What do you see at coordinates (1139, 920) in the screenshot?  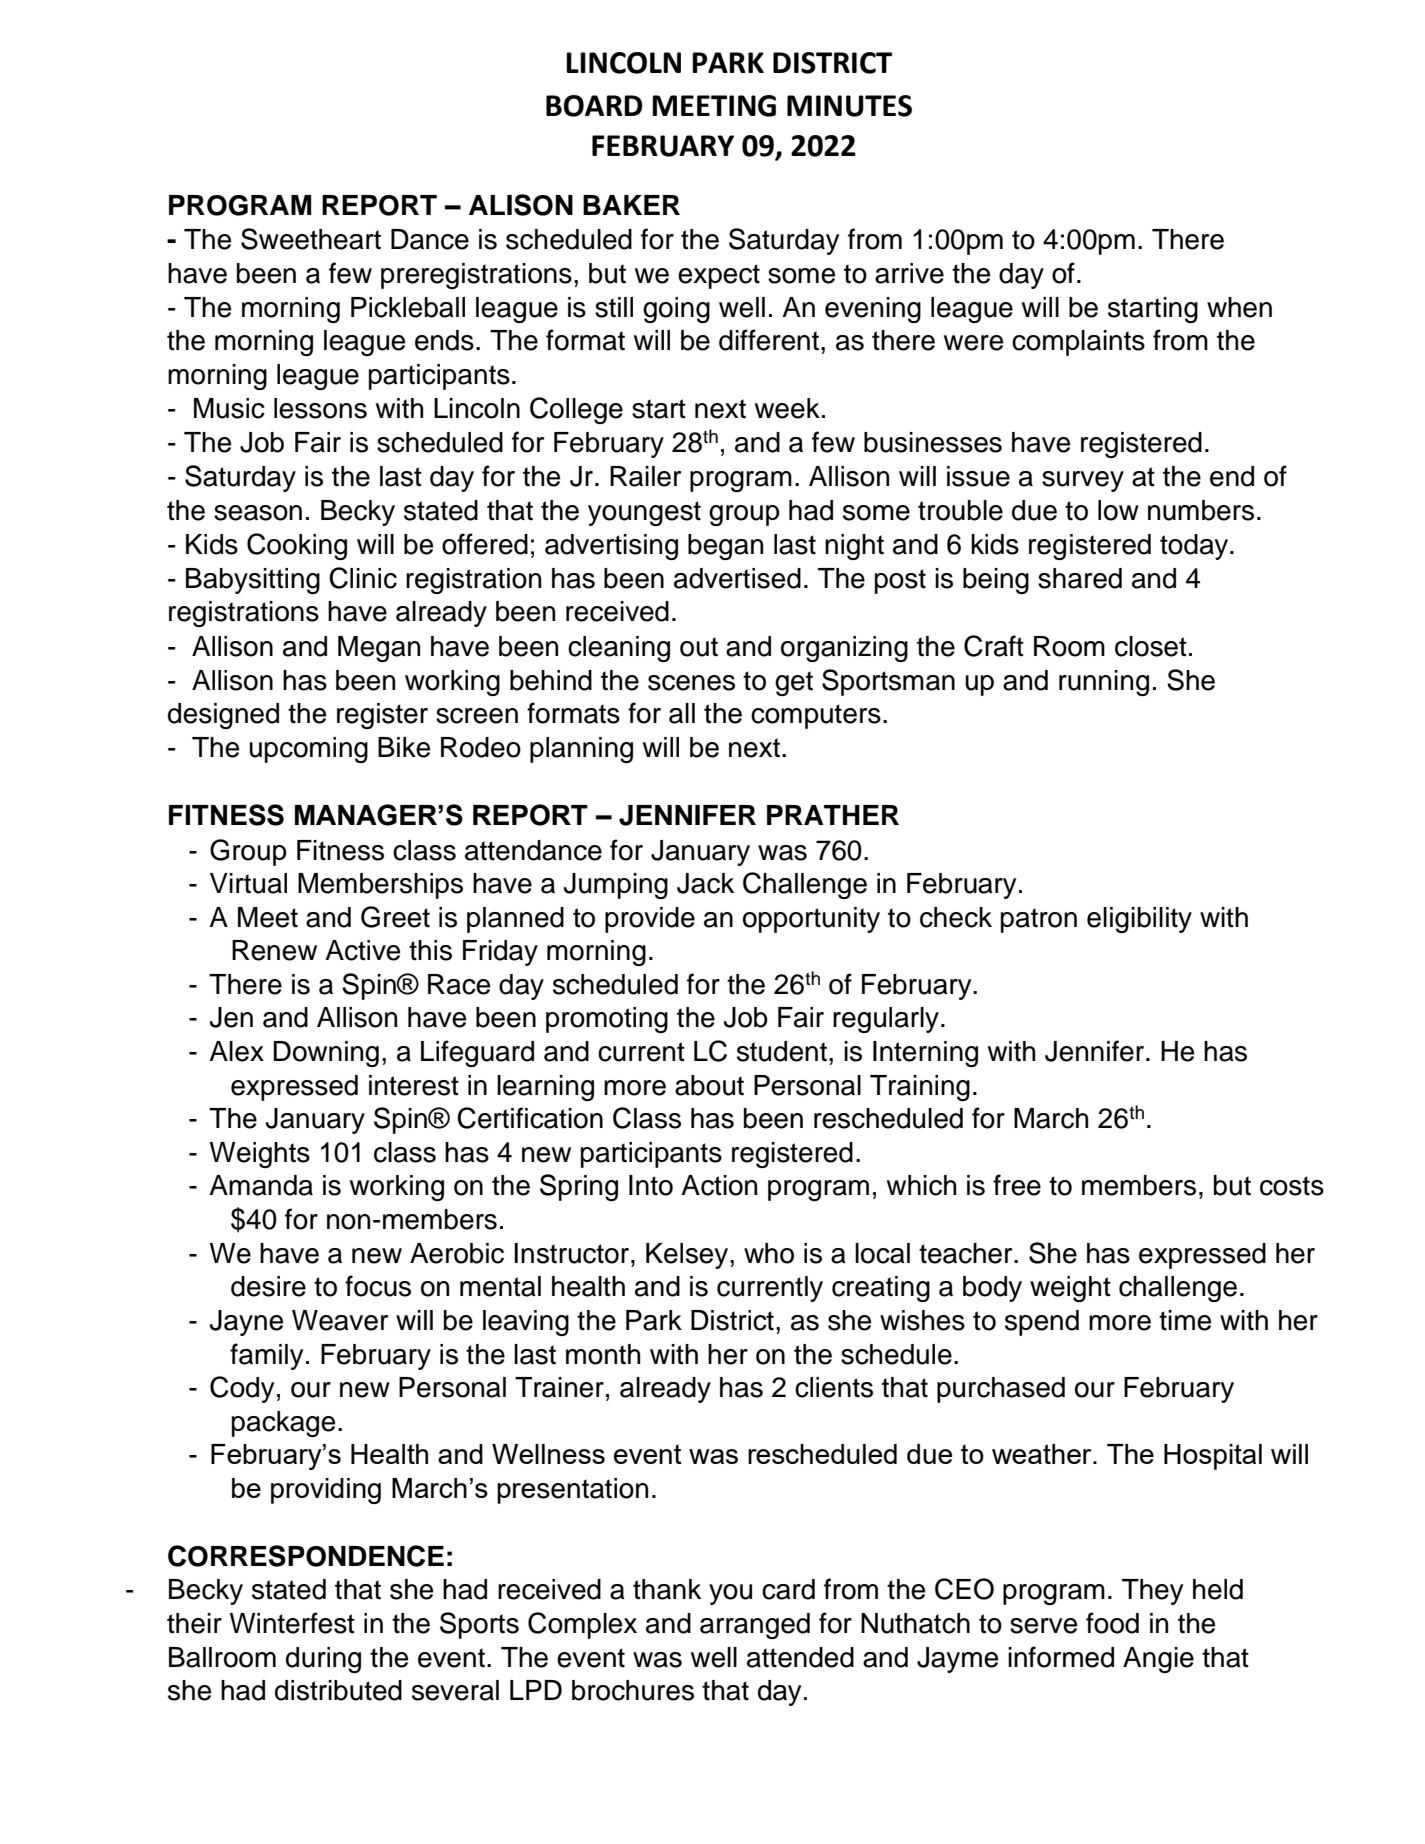 I see `eligibility` at bounding box center [1139, 920].
